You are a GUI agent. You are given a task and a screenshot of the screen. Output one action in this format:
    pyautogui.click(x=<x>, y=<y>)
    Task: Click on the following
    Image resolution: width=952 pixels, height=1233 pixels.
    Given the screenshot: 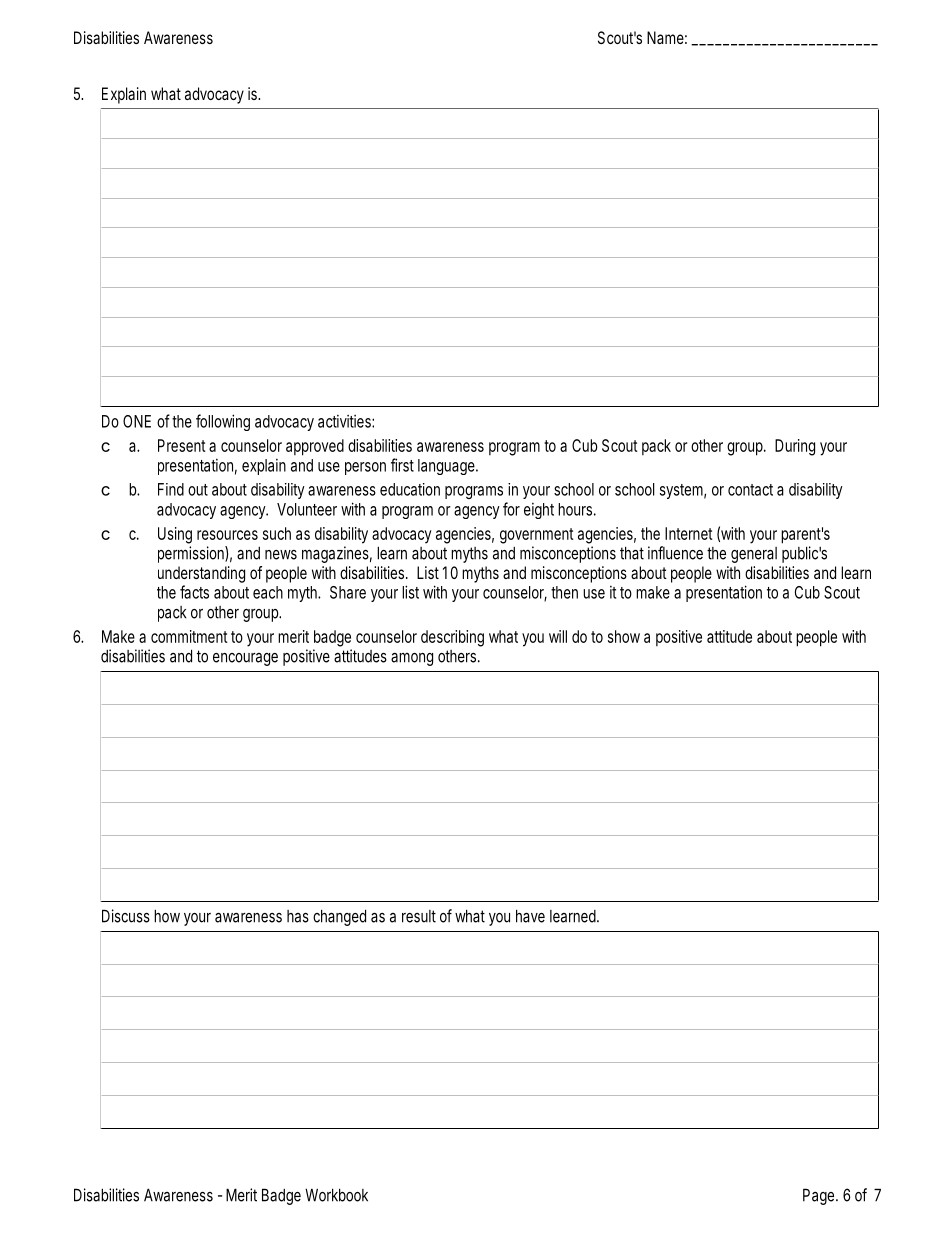 What is the action you would take?
    pyautogui.click(x=223, y=422)
